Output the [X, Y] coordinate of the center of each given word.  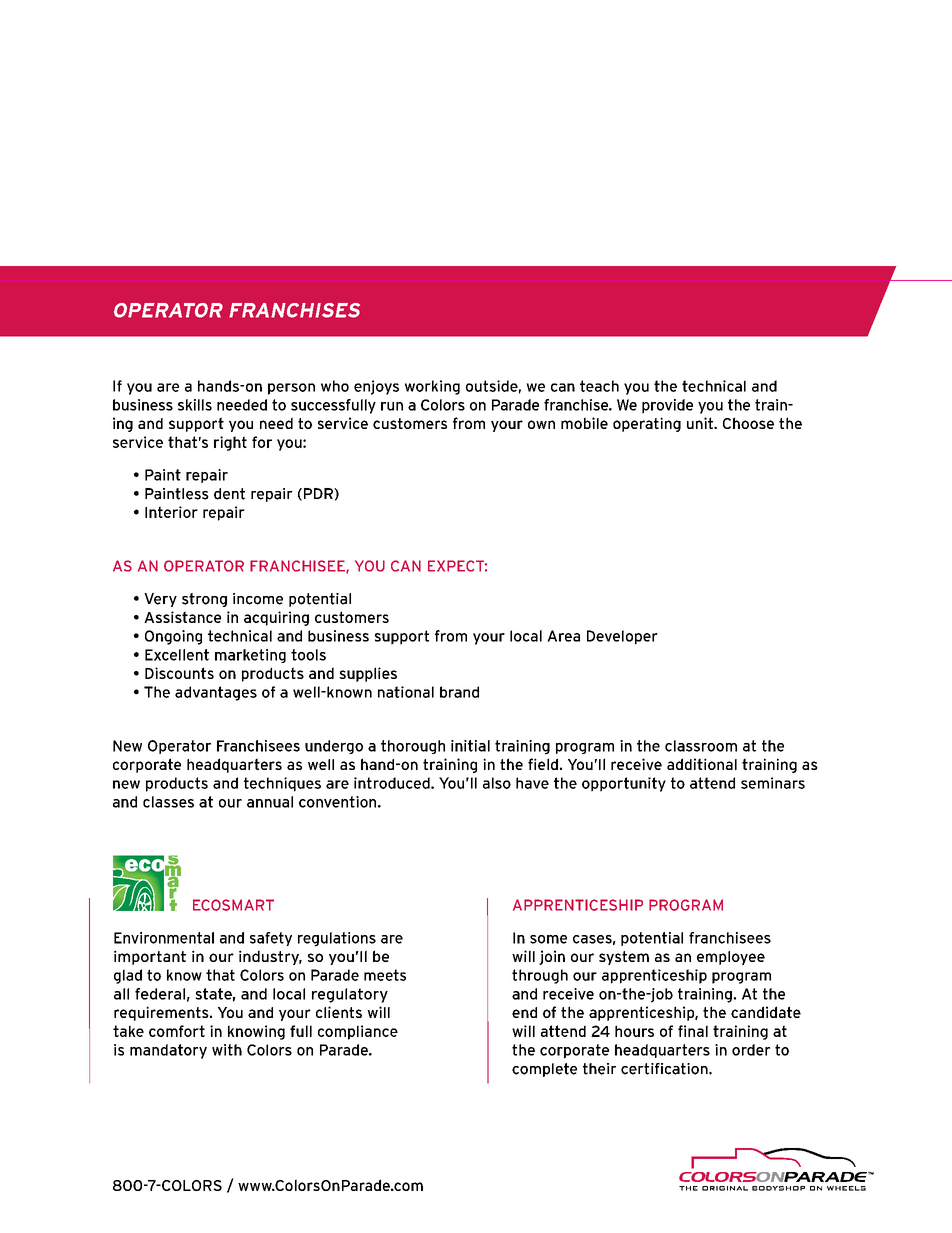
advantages [216, 693]
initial [470, 746]
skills [195, 405]
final [693, 1031]
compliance [358, 1032]
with [227, 1050]
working [432, 387]
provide [667, 406]
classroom [701, 746]
